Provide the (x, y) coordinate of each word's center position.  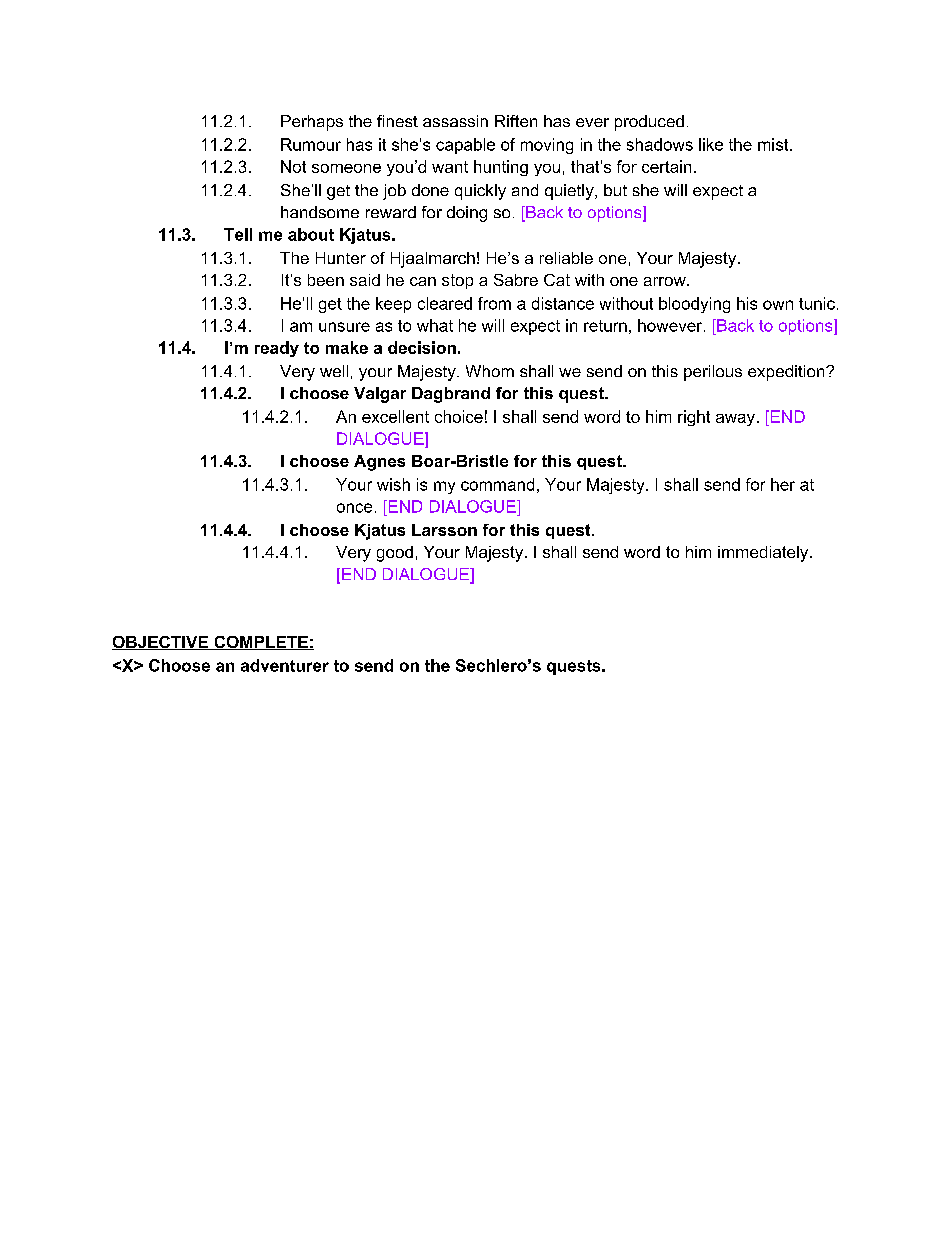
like (711, 144)
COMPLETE (261, 643)
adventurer (285, 665)
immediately (764, 554)
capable (465, 146)
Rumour (311, 144)
